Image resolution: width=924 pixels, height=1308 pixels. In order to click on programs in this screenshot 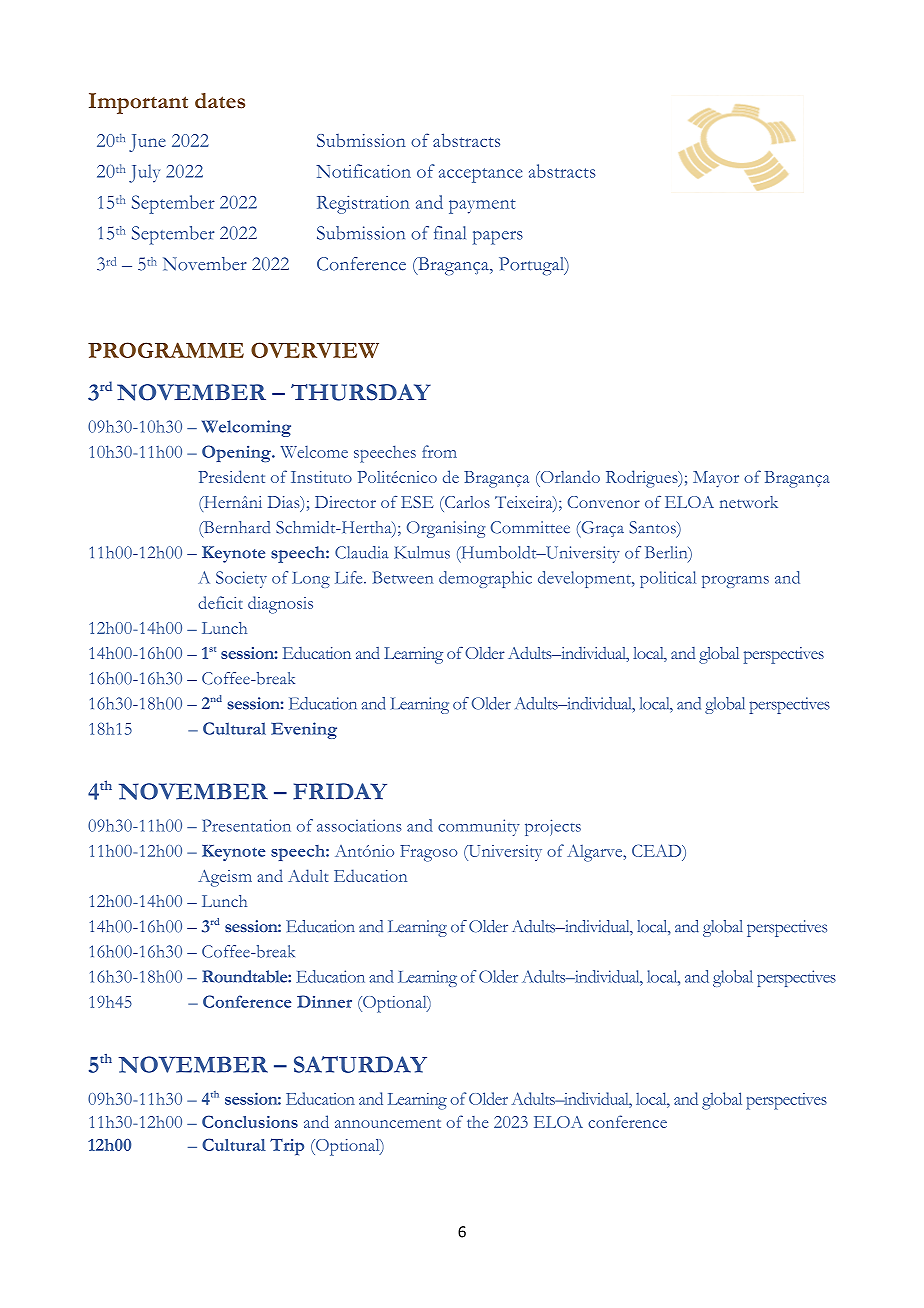, I will do `click(735, 581)`.
